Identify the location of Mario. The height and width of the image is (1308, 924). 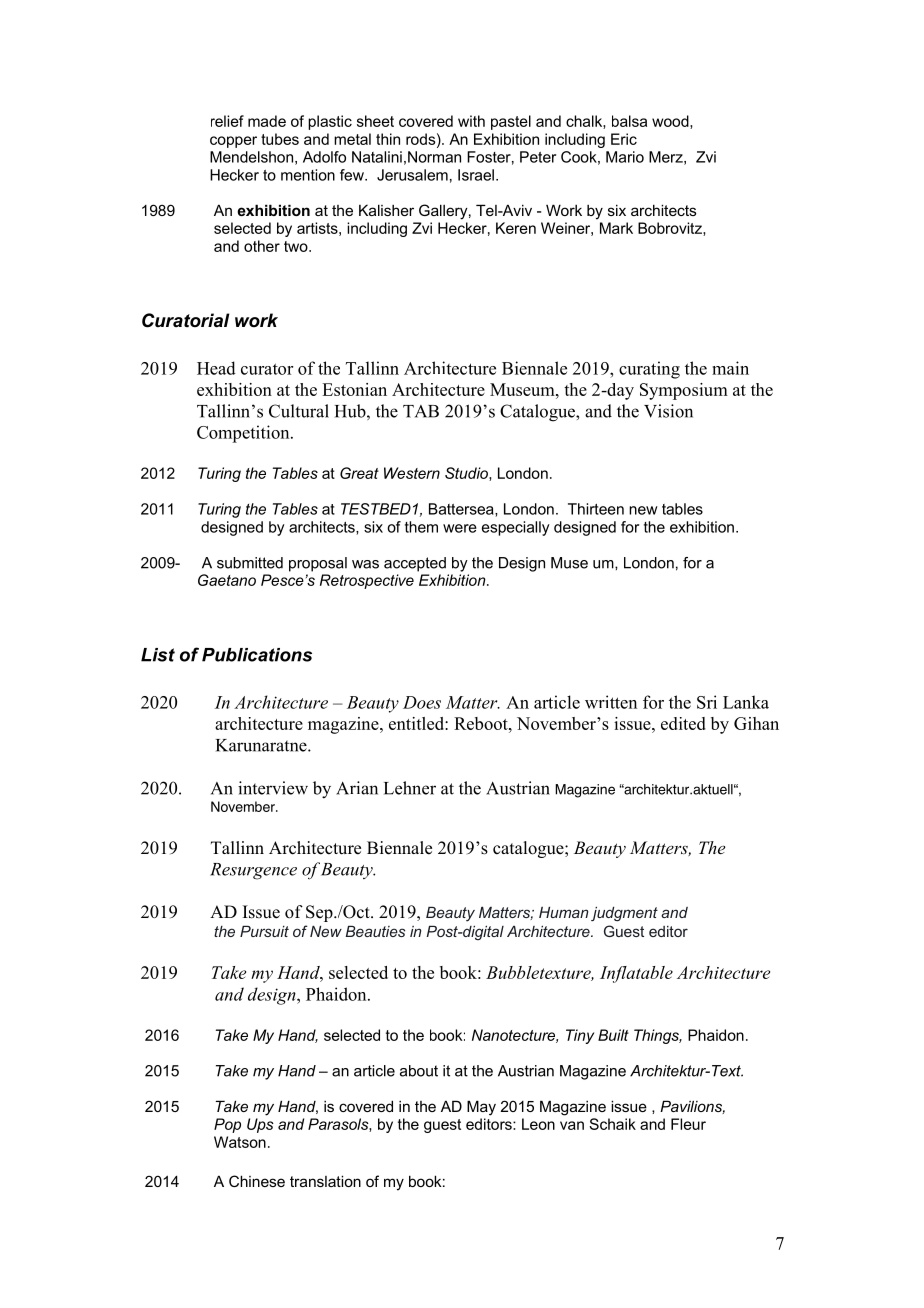
(625, 157).
